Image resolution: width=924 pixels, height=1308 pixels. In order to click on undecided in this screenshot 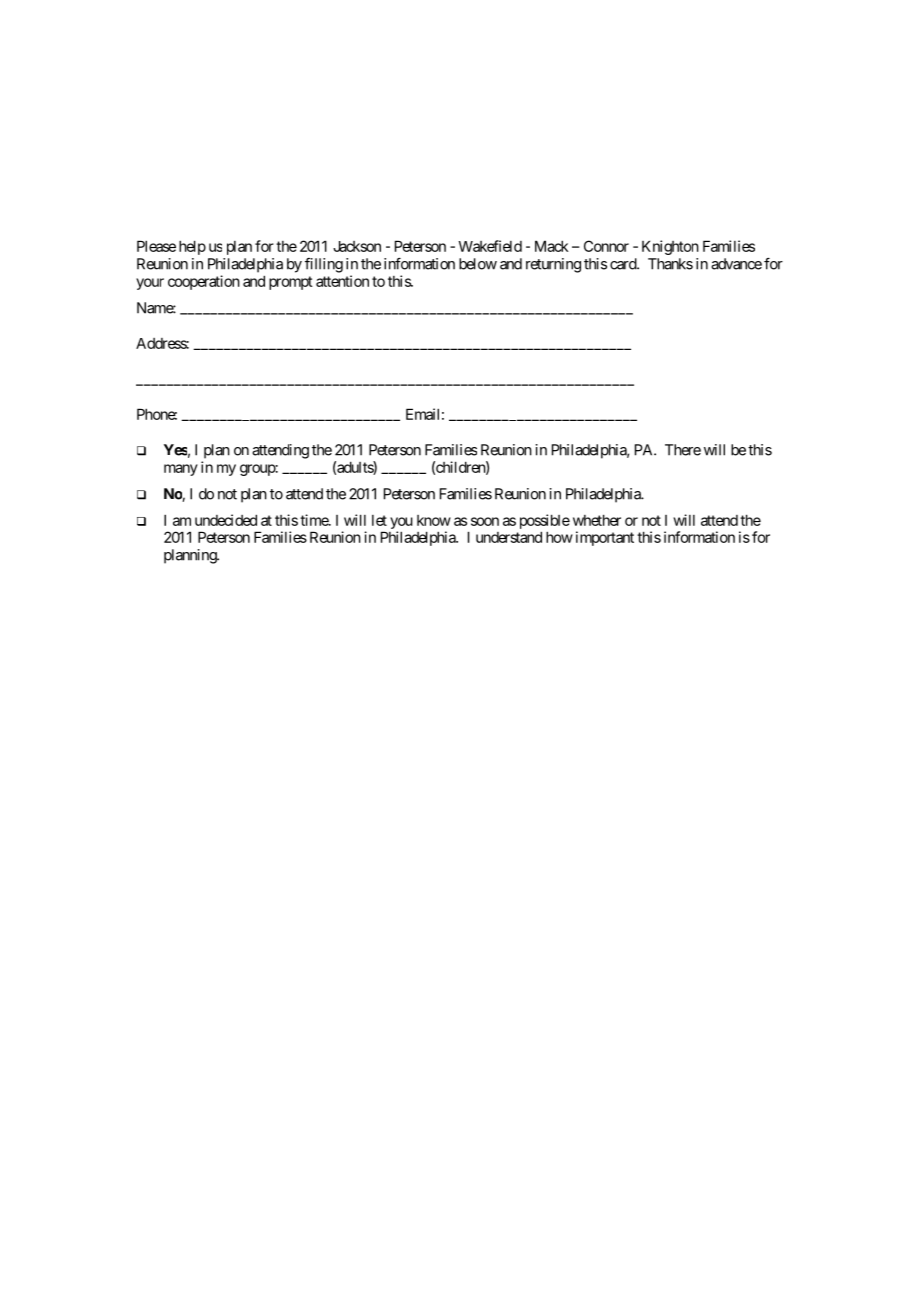, I will do `click(226, 520)`.
